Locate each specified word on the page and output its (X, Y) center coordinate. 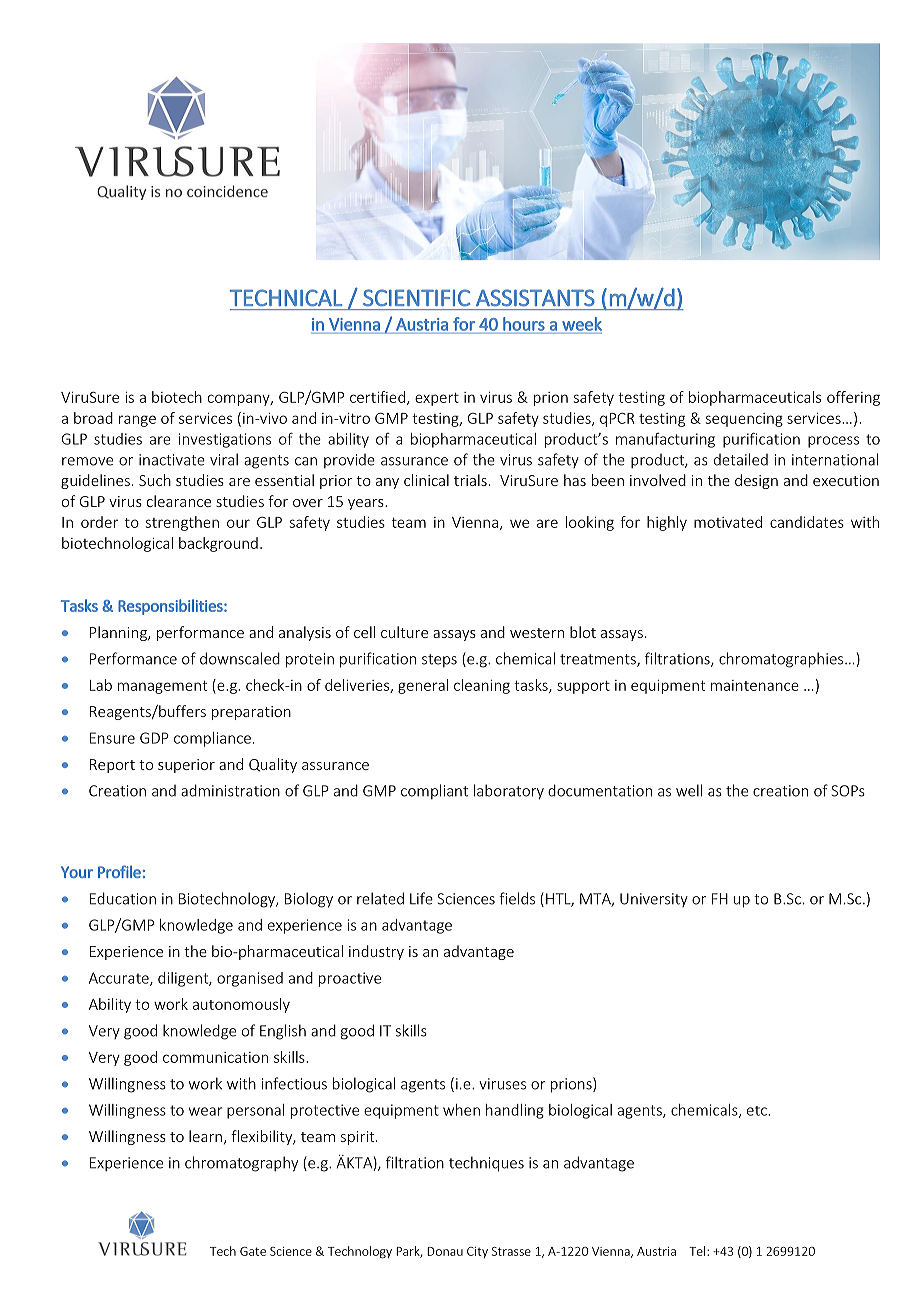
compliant (434, 791)
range (137, 421)
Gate (253, 1251)
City (477, 1252)
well (689, 790)
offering (853, 398)
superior (186, 766)
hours (524, 324)
